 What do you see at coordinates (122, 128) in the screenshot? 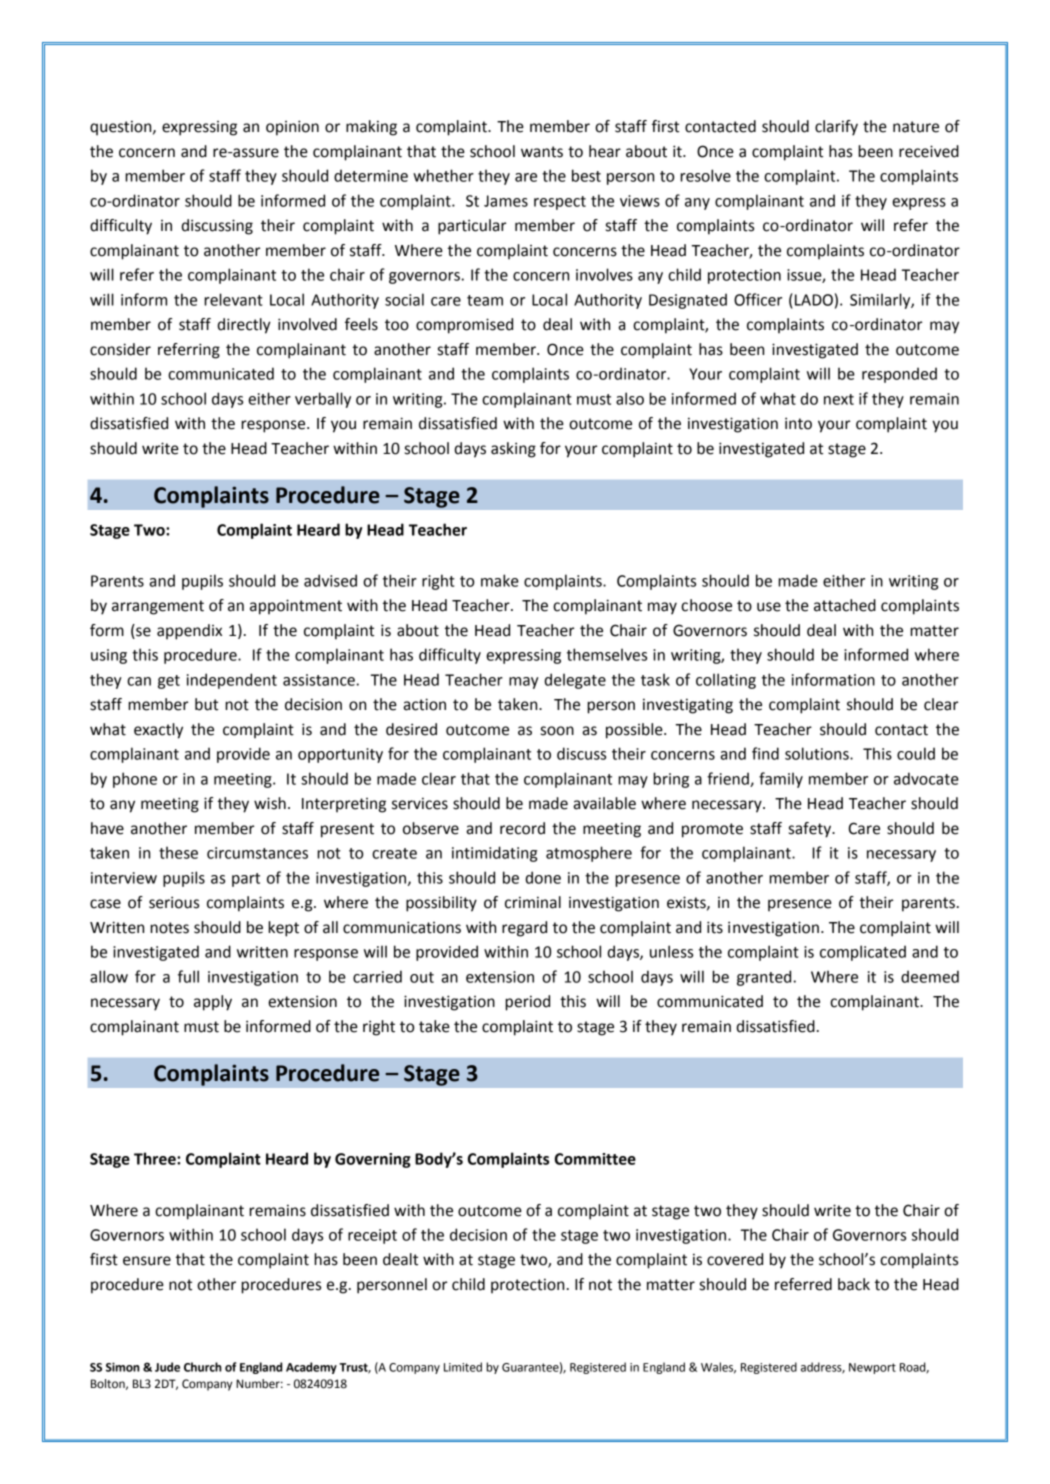
I see `question` at bounding box center [122, 128].
